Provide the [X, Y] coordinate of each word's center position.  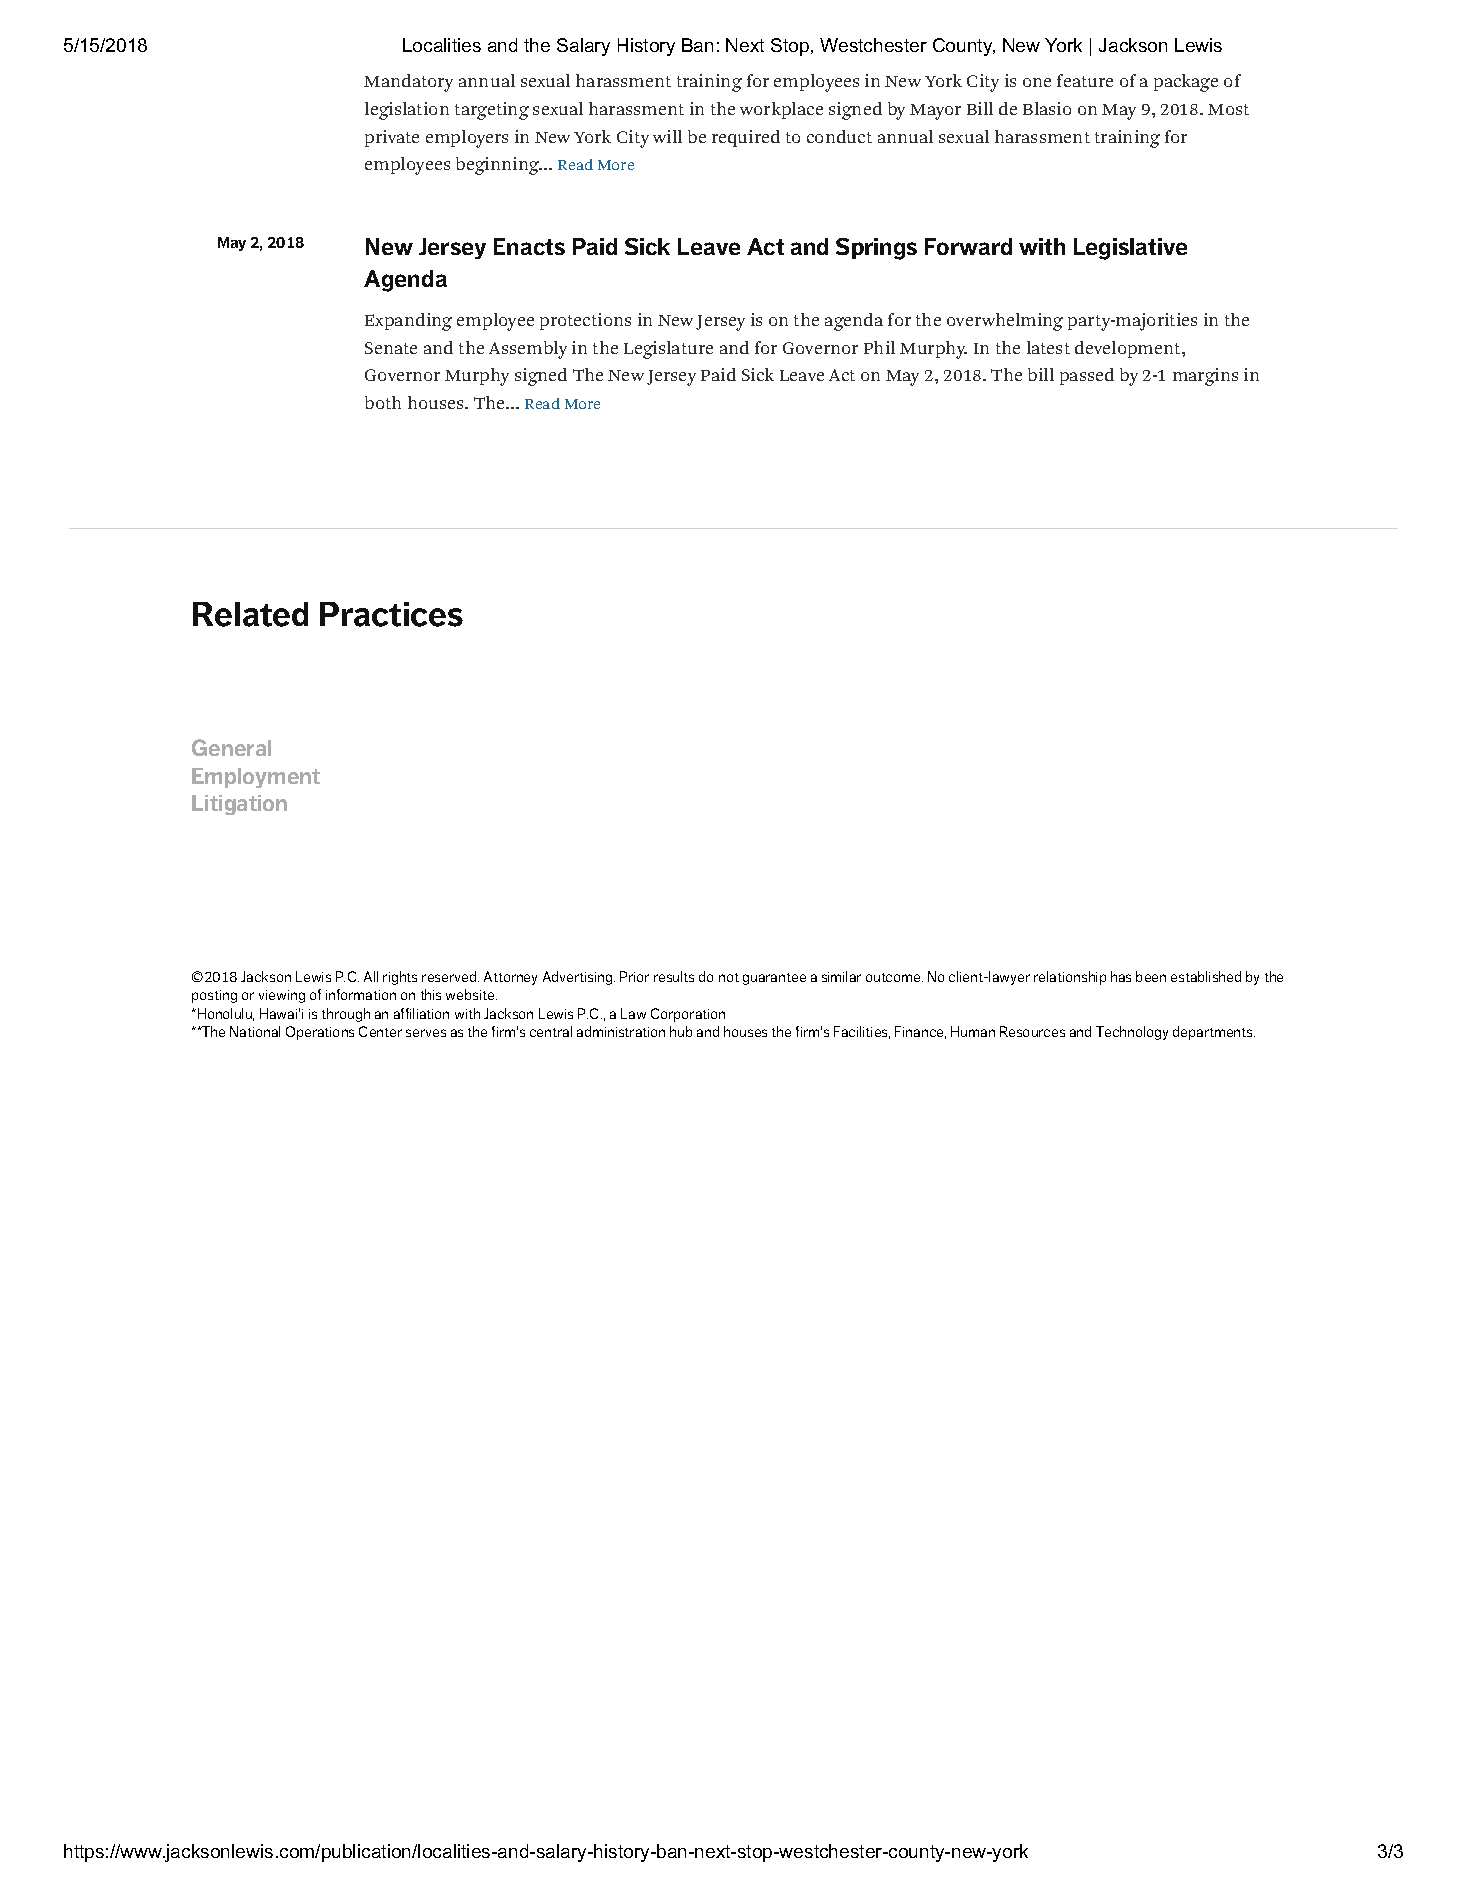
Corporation [688, 1015]
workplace [781, 110]
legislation [407, 111]
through [346, 1015]
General [231, 747]
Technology [1132, 1033]
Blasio [1047, 108]
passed [1087, 376]
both [383, 402]
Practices [391, 614]
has [1121, 976]
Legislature [668, 350]
